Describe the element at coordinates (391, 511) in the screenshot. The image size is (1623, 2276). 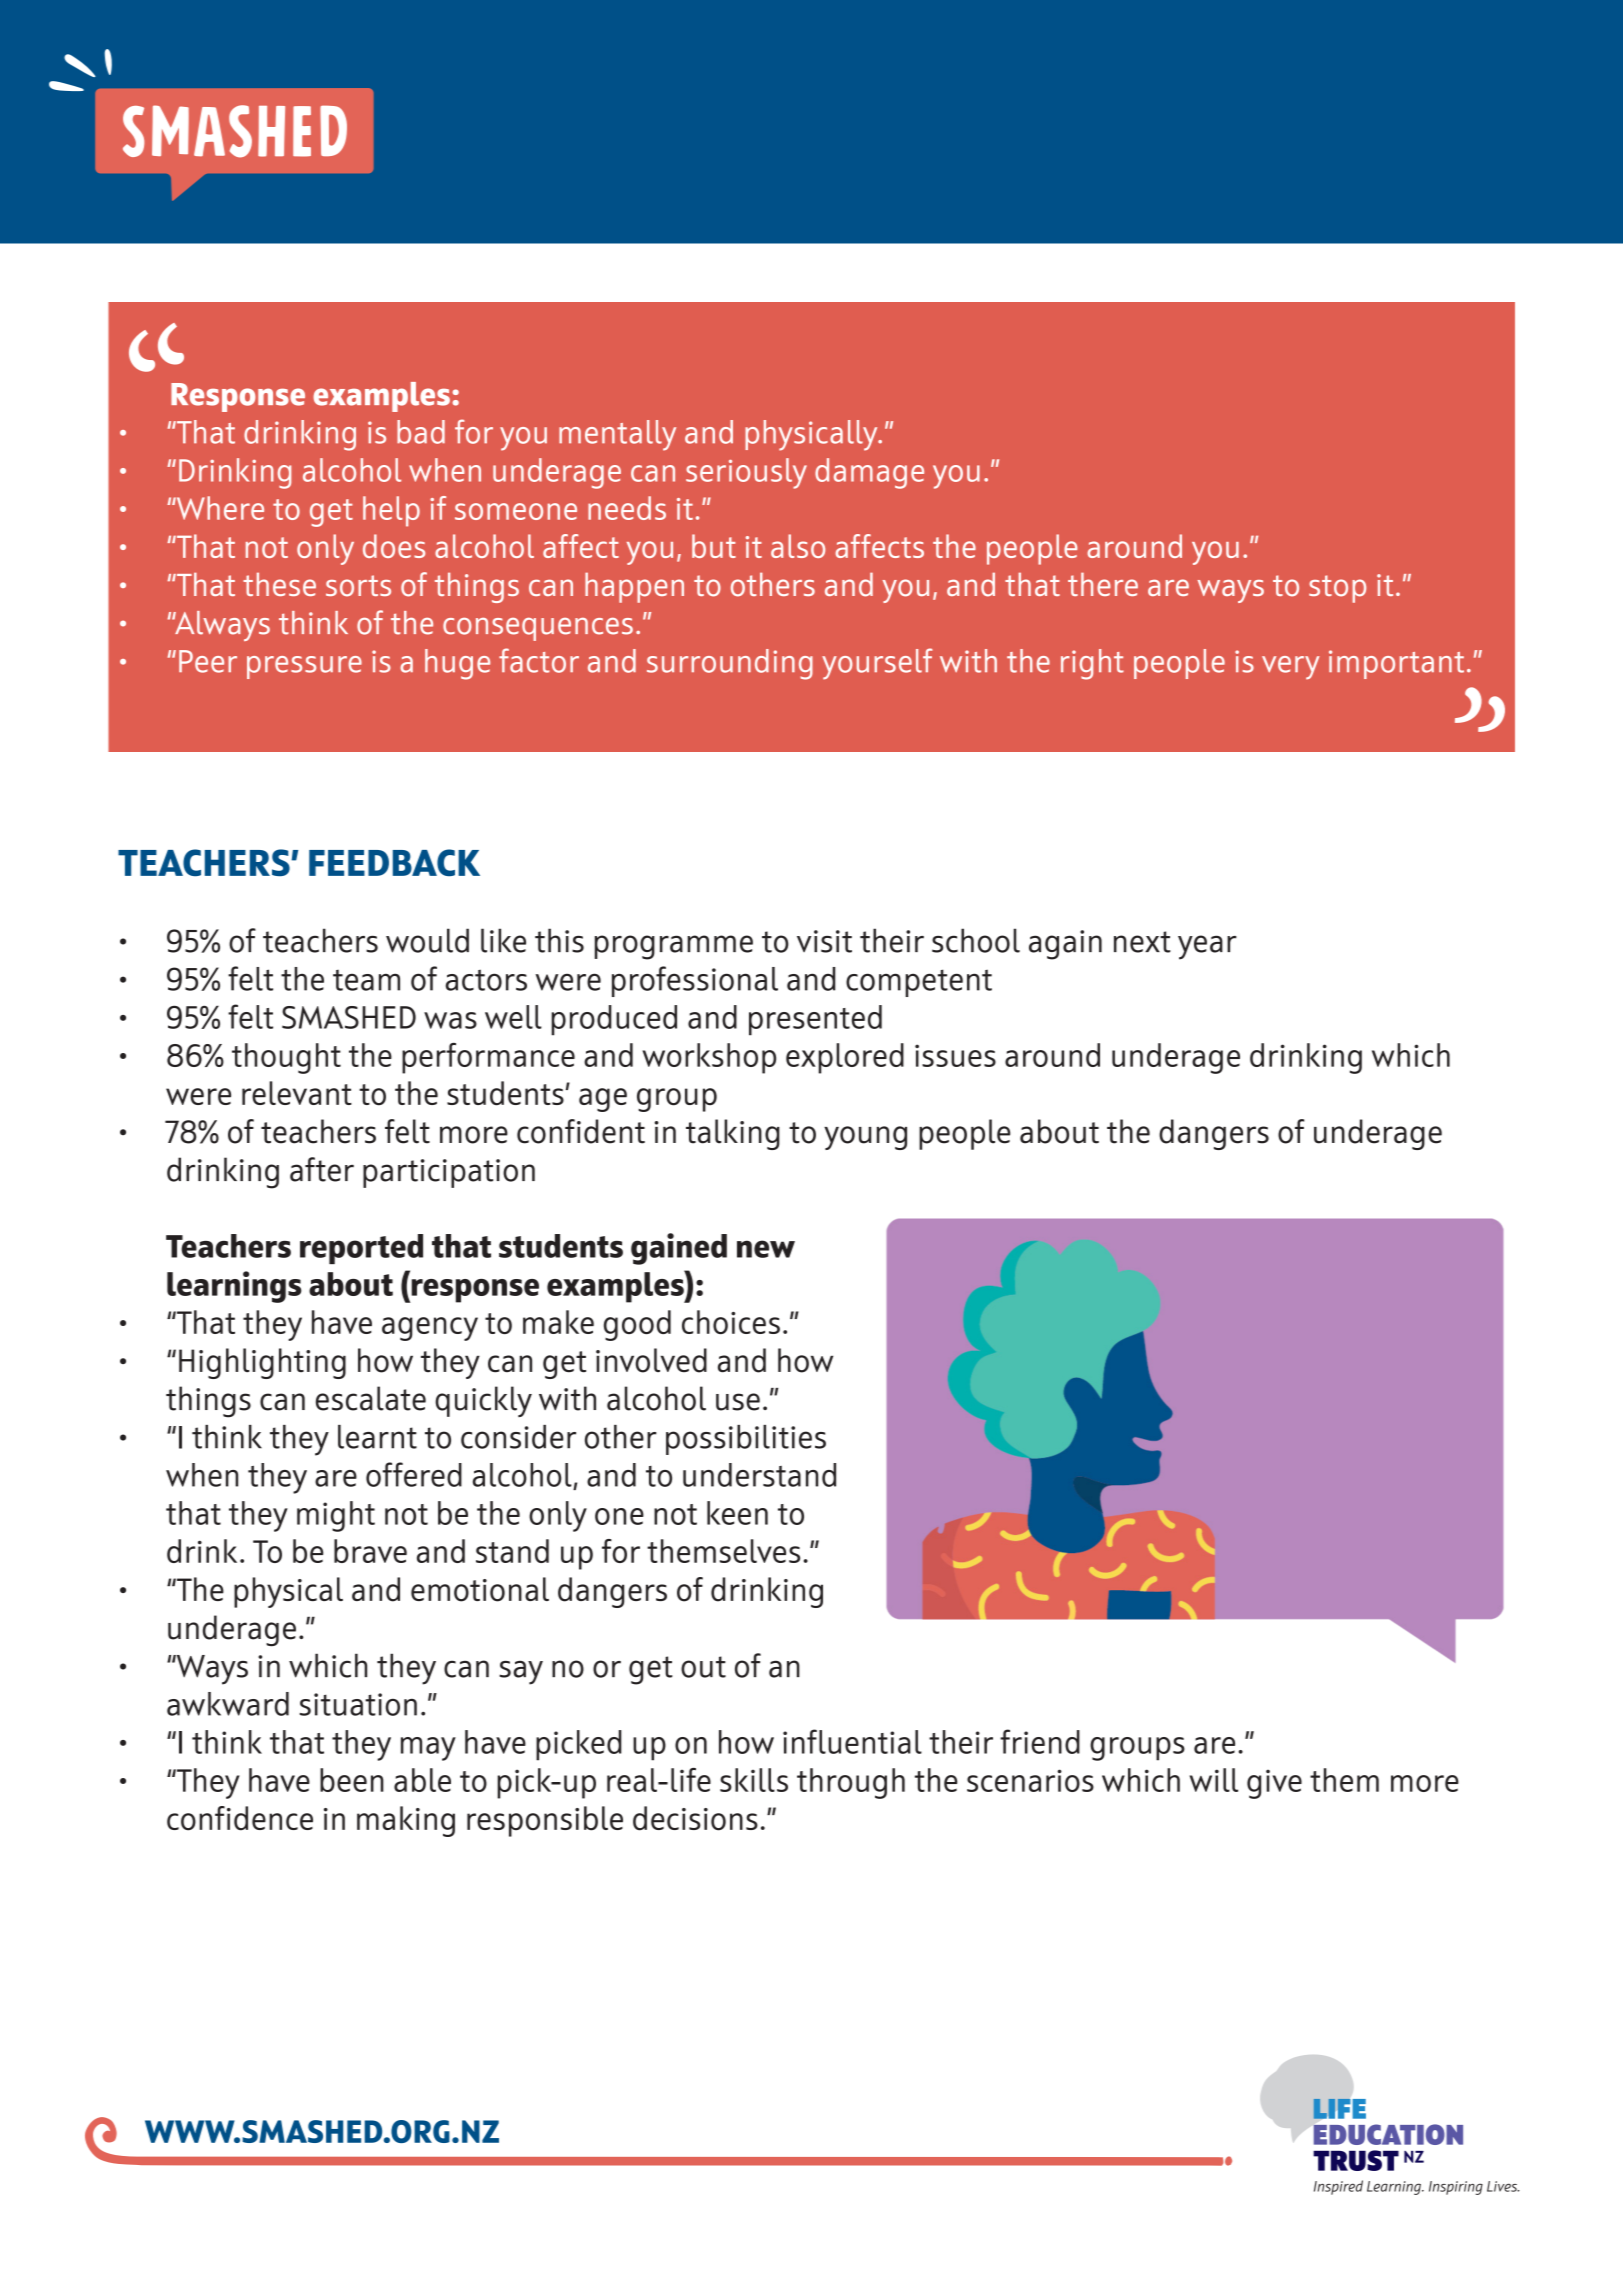
I see `help` at that location.
